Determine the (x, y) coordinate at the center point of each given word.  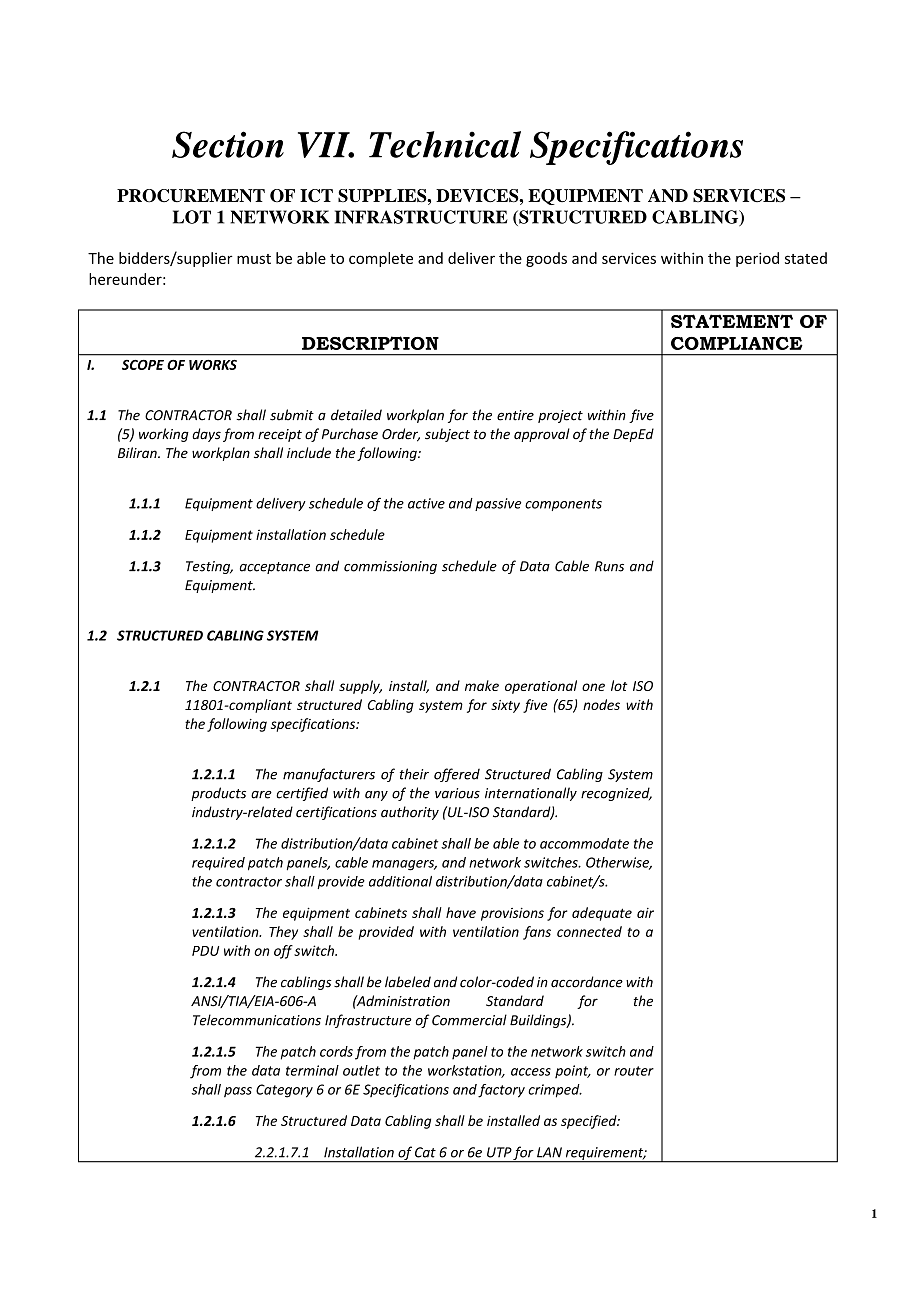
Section (228, 144)
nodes (601, 704)
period (757, 259)
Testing (209, 567)
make (482, 685)
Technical (445, 144)
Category (284, 1091)
